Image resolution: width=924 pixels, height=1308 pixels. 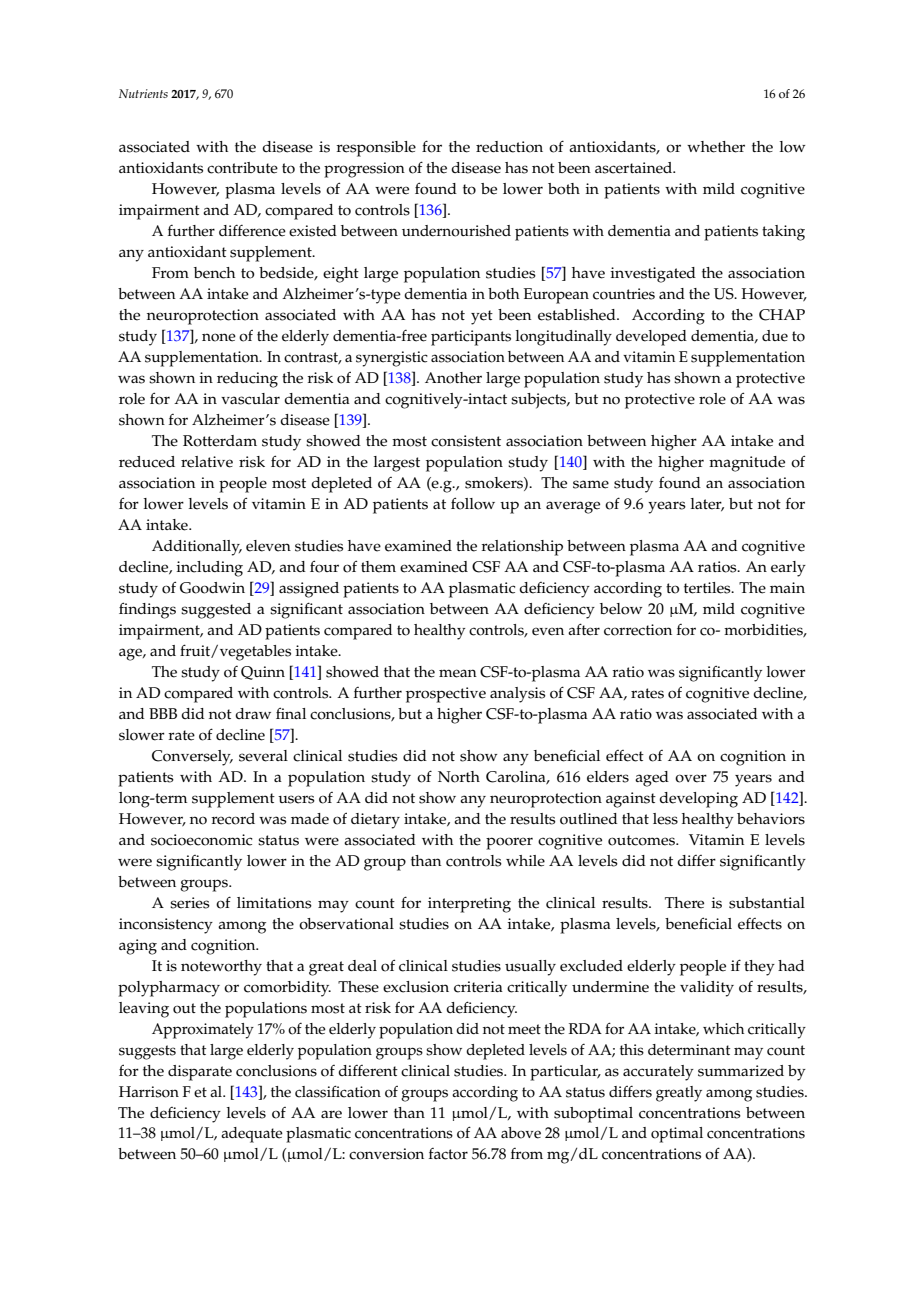 What do you see at coordinates (448, 1154) in the screenshot?
I see `factor` at bounding box center [448, 1154].
